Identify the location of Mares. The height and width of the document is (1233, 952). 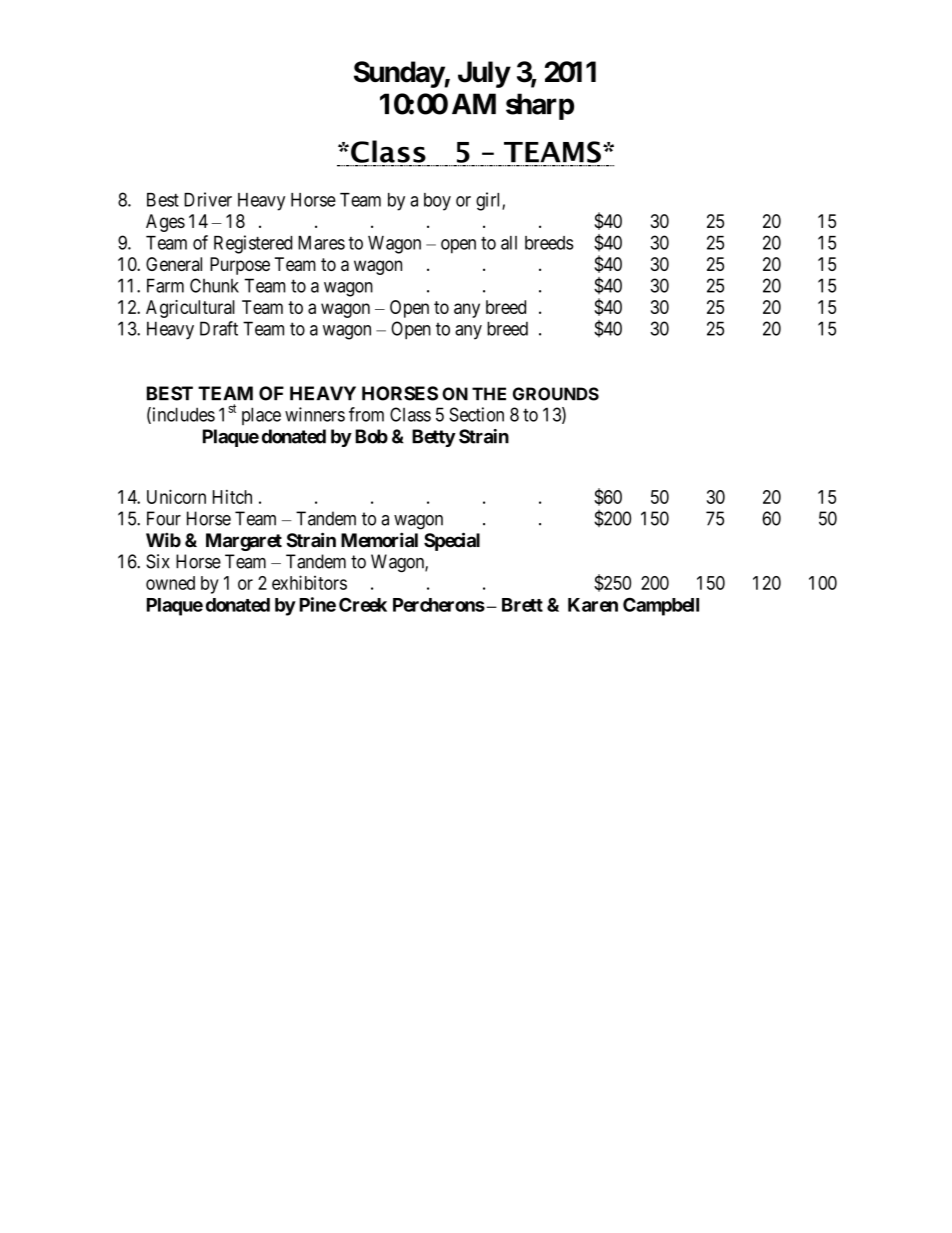
(321, 243).
